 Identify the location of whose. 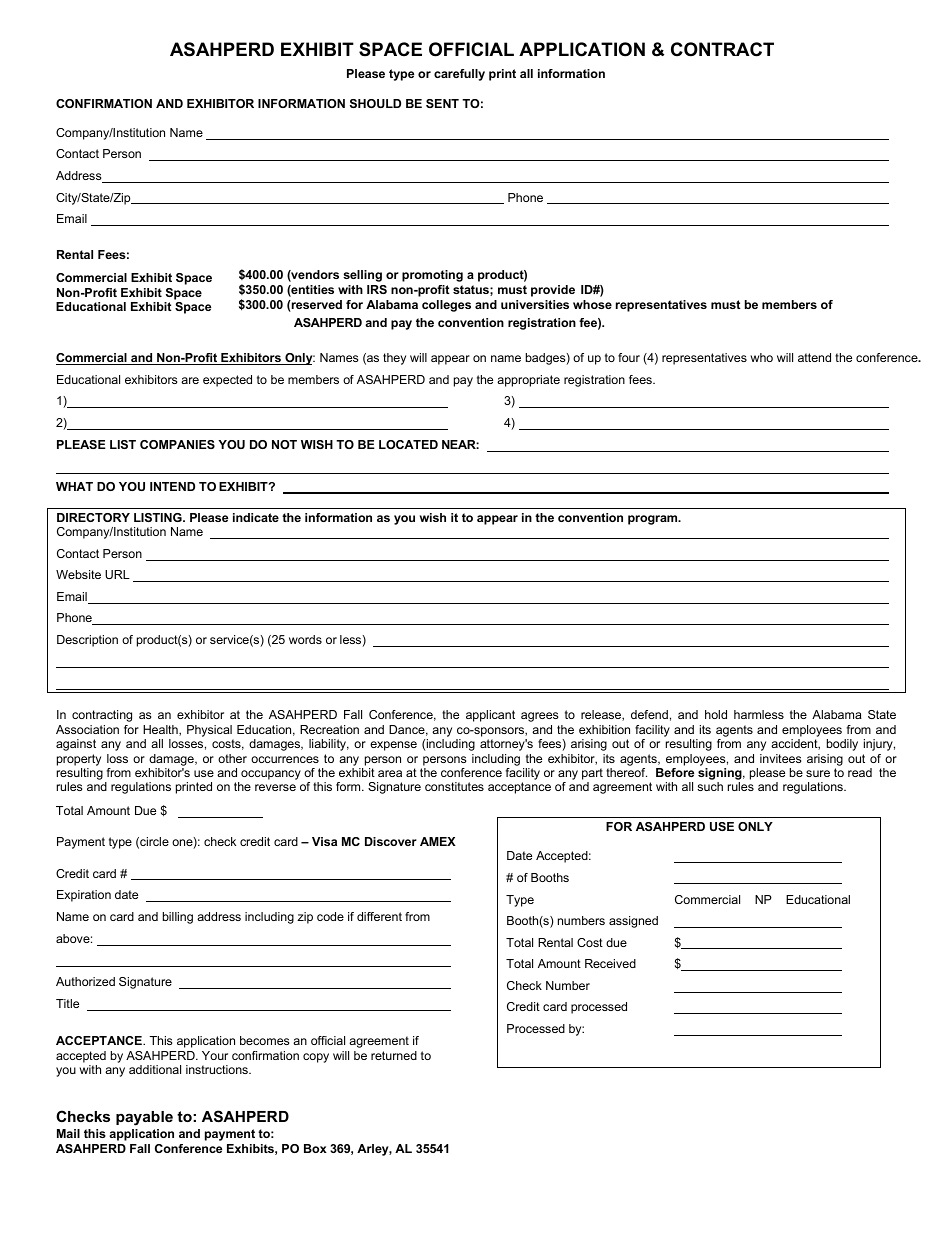
(592, 304).
